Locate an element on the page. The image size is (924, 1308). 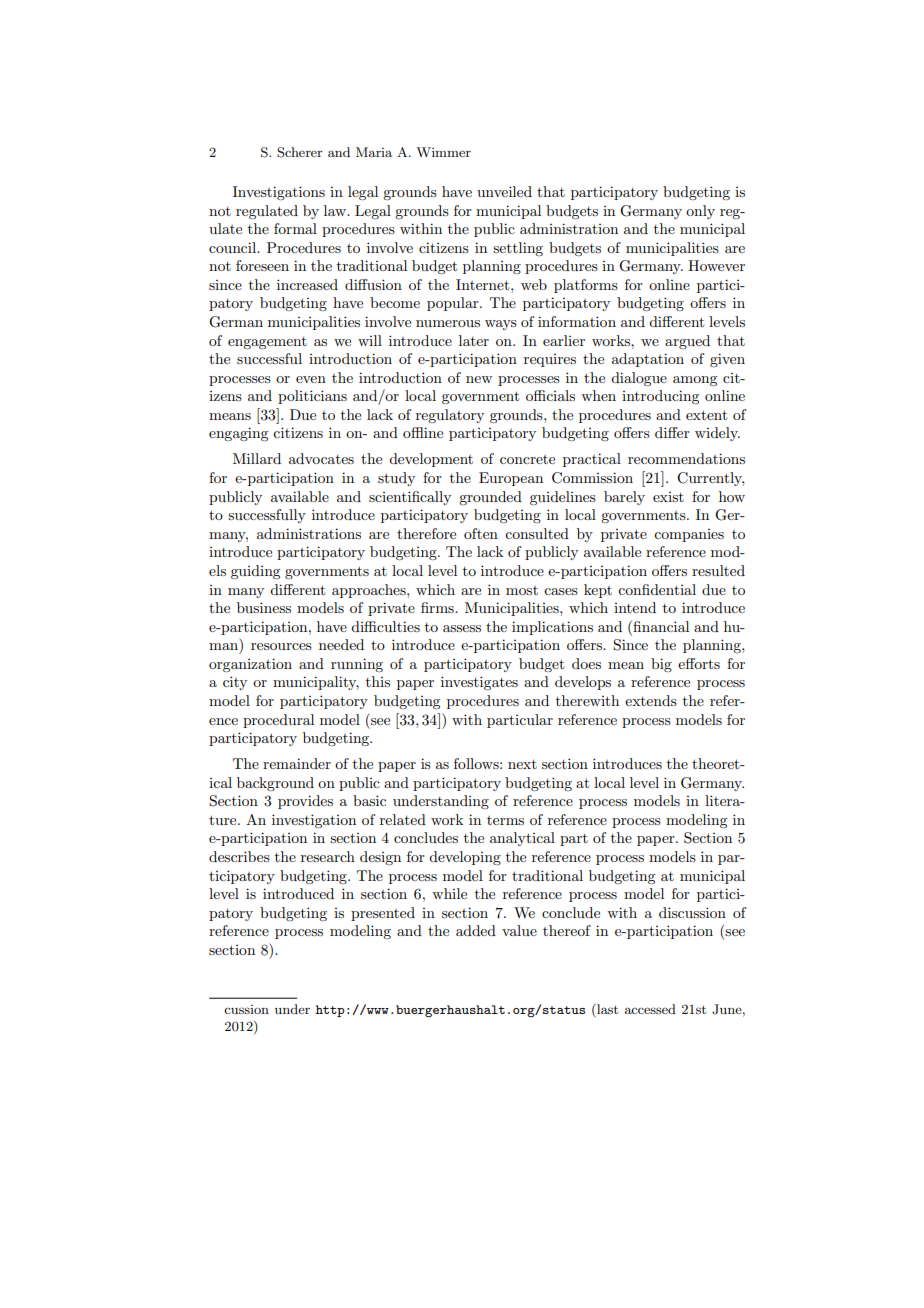
confidential is located at coordinates (657, 589).
